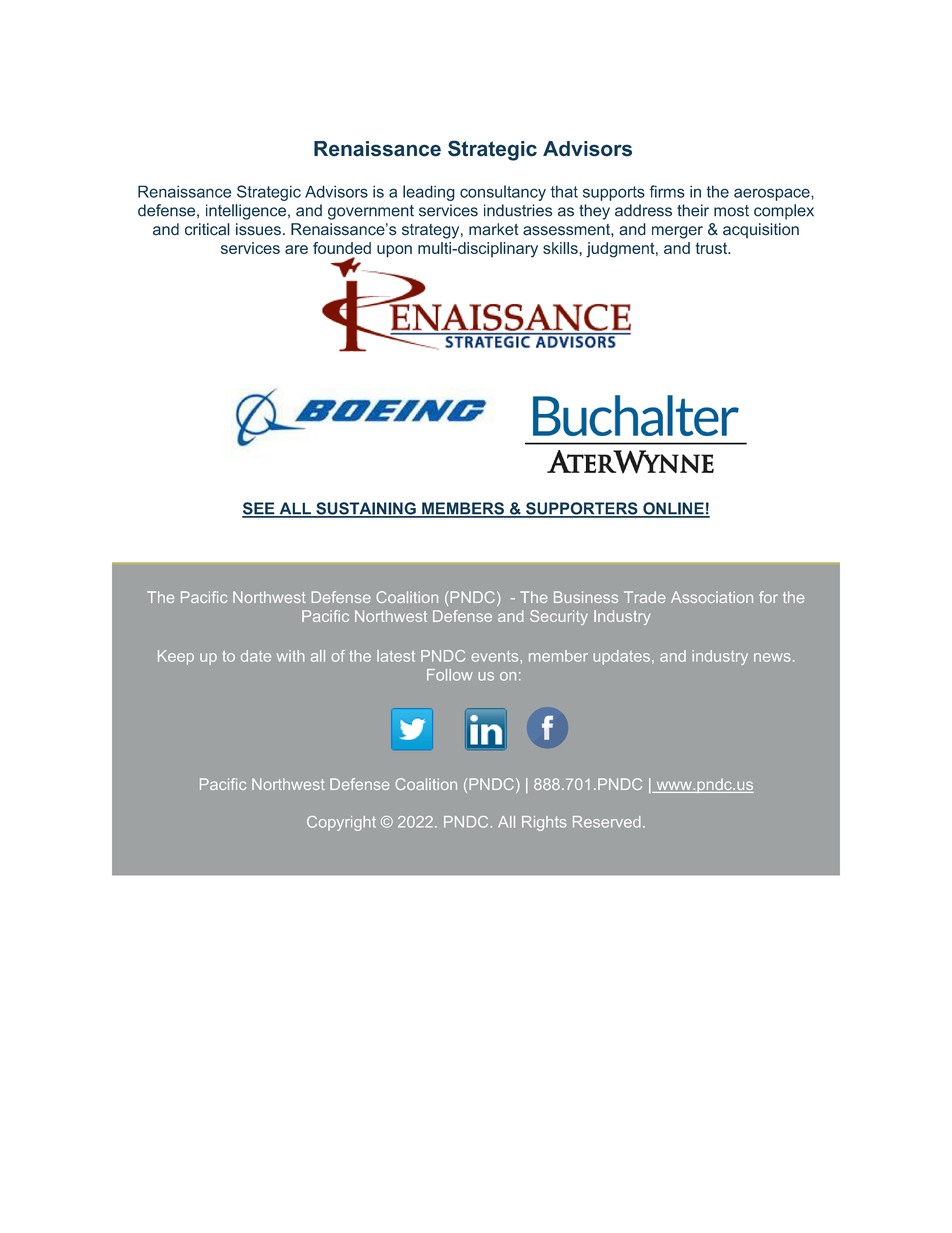  I want to click on SEE, so click(259, 509).
